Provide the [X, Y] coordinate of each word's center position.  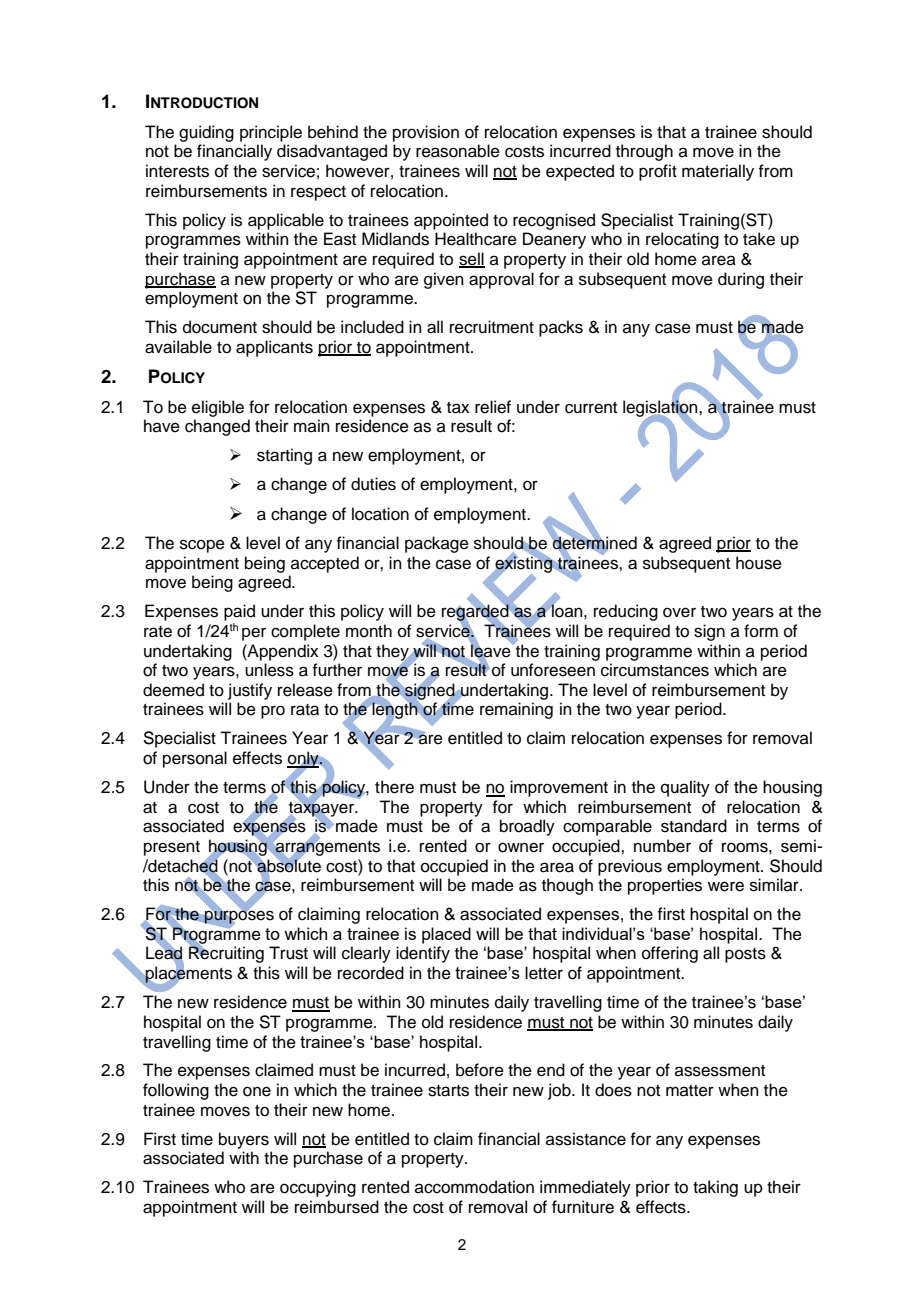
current [591, 408]
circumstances [655, 670]
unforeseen [553, 670]
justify [250, 691]
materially [718, 172]
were [726, 886]
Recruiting [226, 954]
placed [446, 935]
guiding [206, 133]
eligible [218, 408]
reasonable [458, 151]
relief [493, 407]
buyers [244, 1140]
